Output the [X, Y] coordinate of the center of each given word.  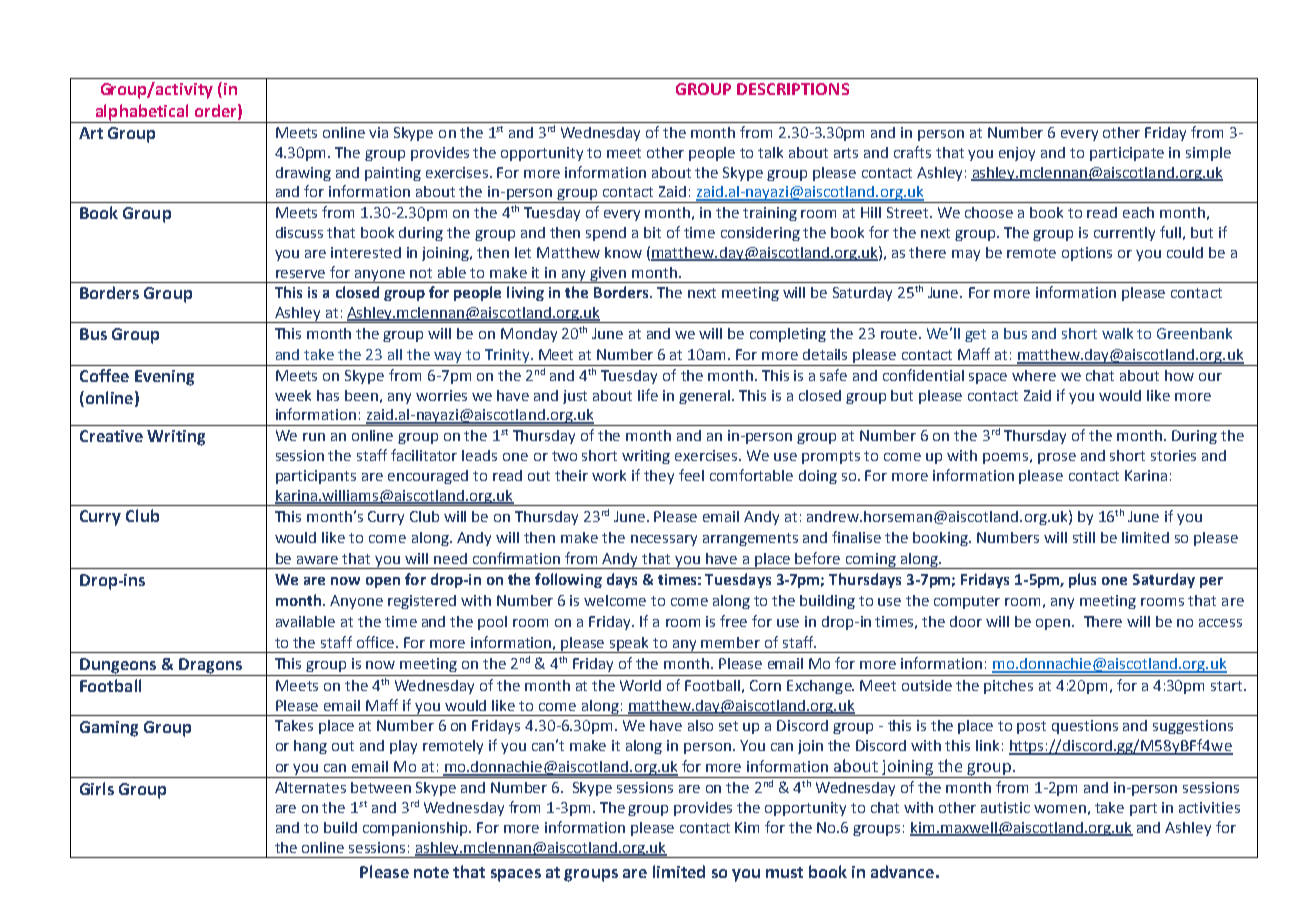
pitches [1008, 687]
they [659, 477]
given [609, 275]
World [640, 685]
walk [1117, 333]
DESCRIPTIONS [793, 89]
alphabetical [142, 113]
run [314, 437]
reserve [300, 274]
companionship [416, 829]
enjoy [1017, 154]
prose [1057, 458]
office [375, 642]
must [784, 872]
